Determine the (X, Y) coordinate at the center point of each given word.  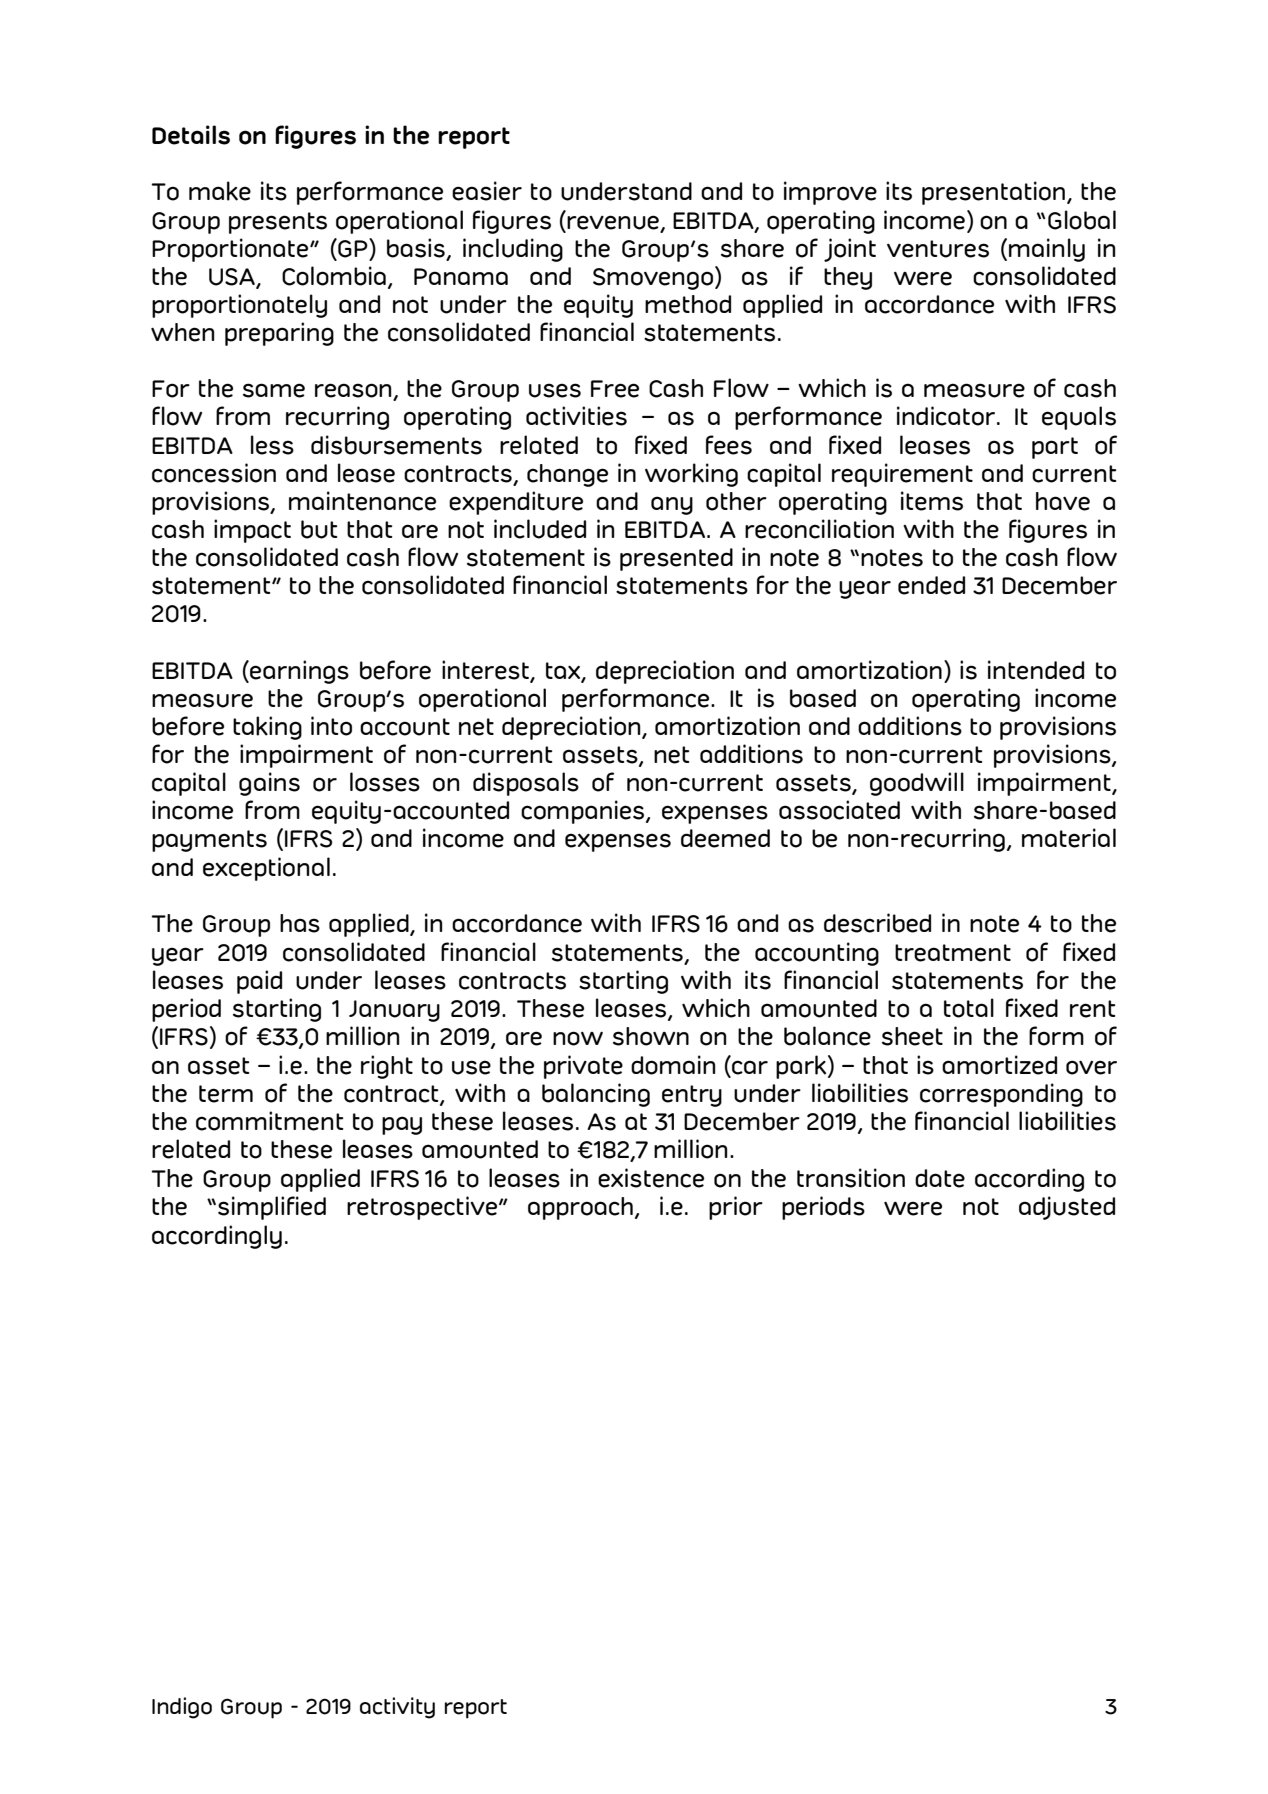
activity (397, 1708)
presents (278, 223)
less (272, 445)
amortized (999, 1065)
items (932, 501)
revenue (613, 222)
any (672, 505)
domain (673, 1065)
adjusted (1067, 1208)
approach (580, 1208)
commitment (269, 1121)
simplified (272, 1208)
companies (584, 812)
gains (269, 784)
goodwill (917, 784)
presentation (993, 193)
